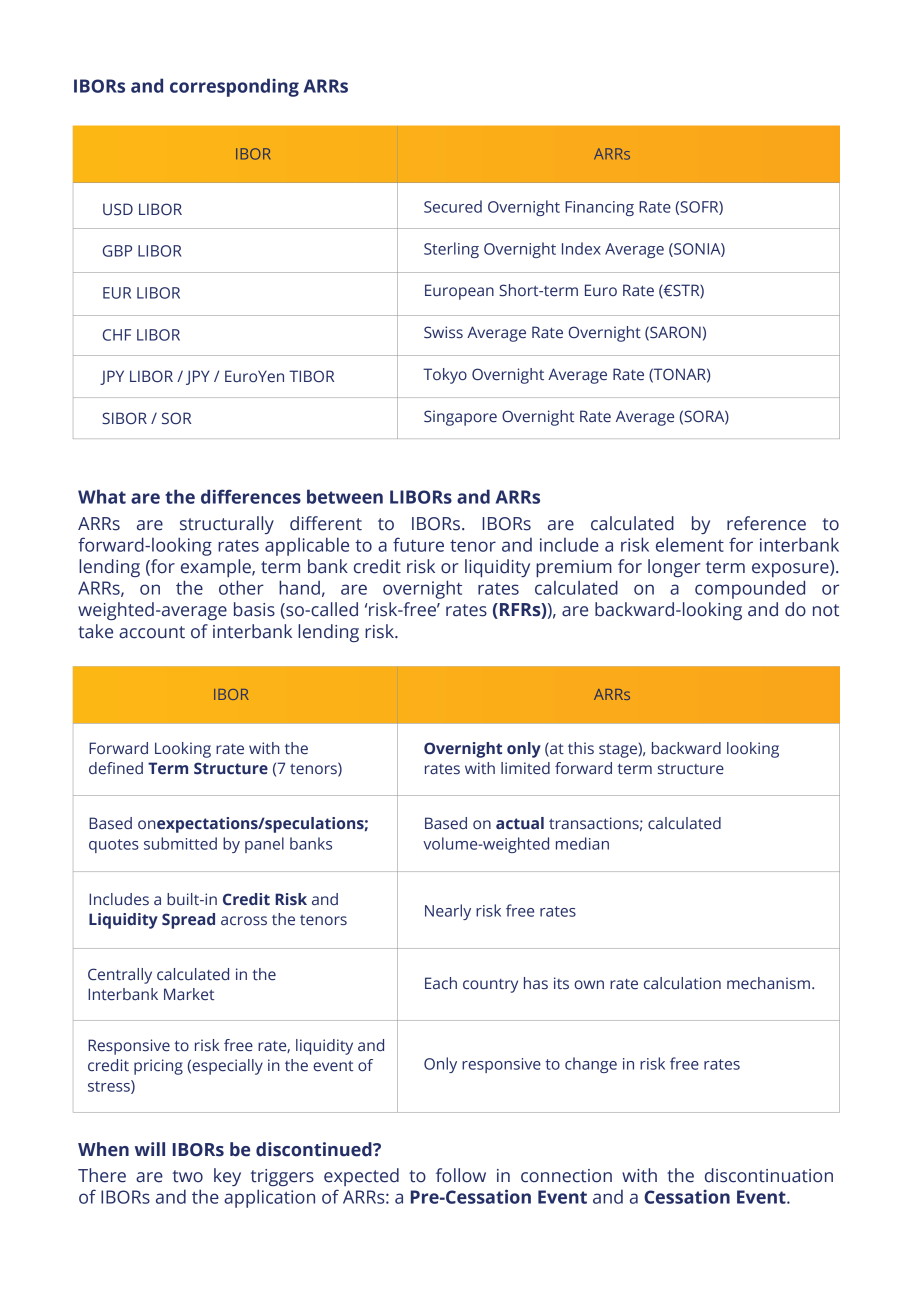 The image size is (900, 1316). Describe the element at coordinates (453, 206) in the image. I see `Secured` at that location.
